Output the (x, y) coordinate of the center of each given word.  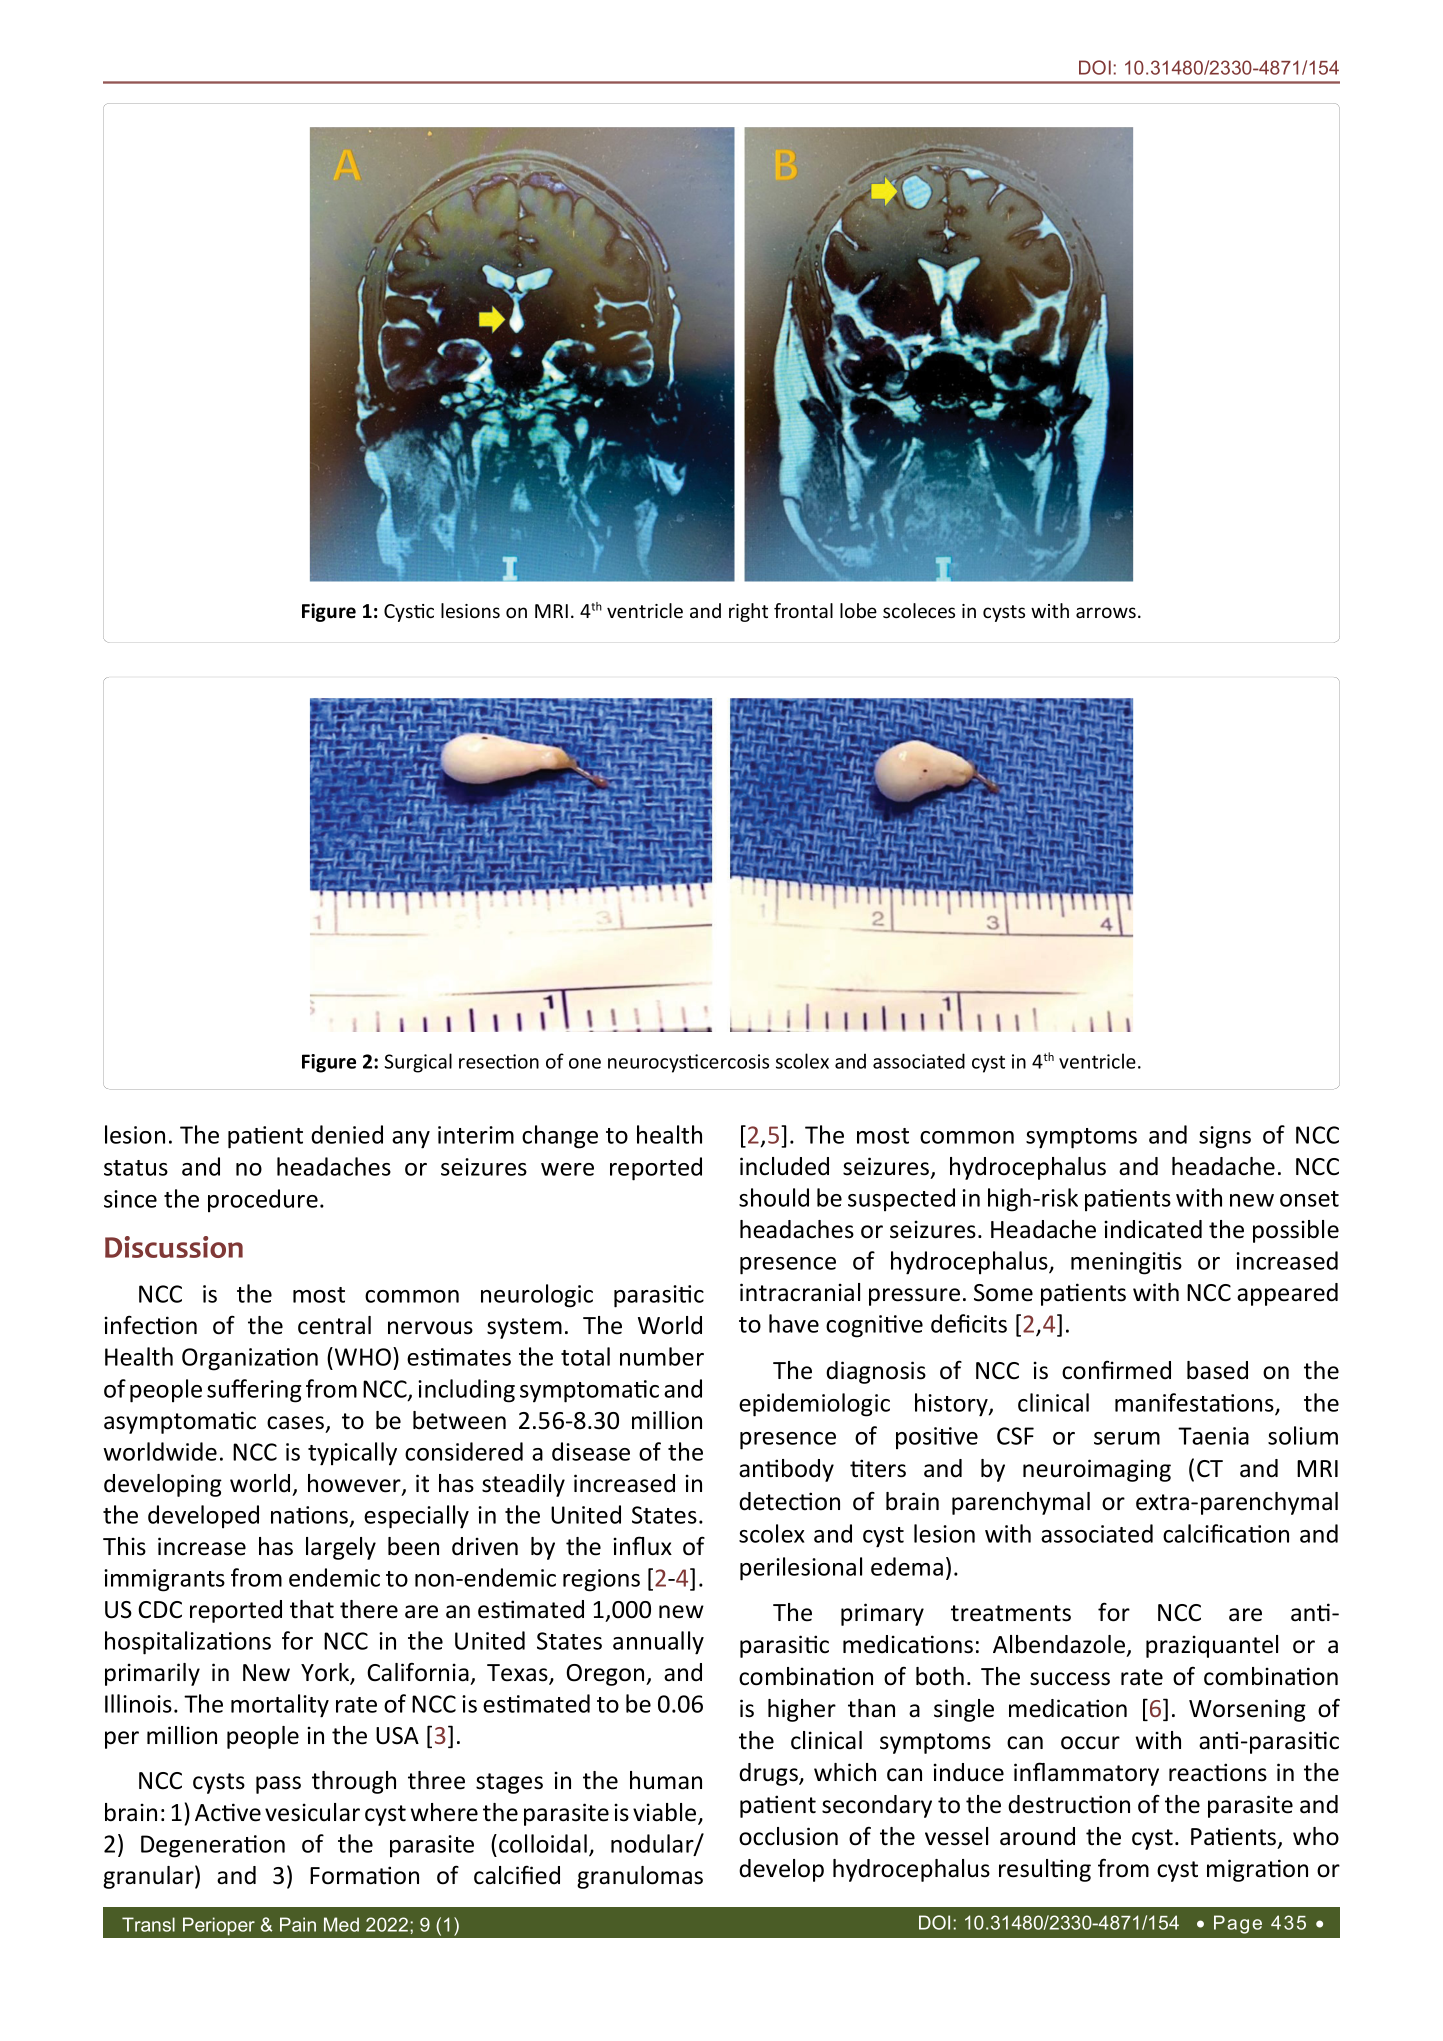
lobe (858, 610)
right (748, 612)
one (585, 1063)
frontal (803, 610)
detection (789, 1501)
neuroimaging (1097, 1470)
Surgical (418, 1063)
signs (1225, 1137)
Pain (298, 1924)
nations (311, 1516)
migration (1257, 1870)
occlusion (788, 1836)
